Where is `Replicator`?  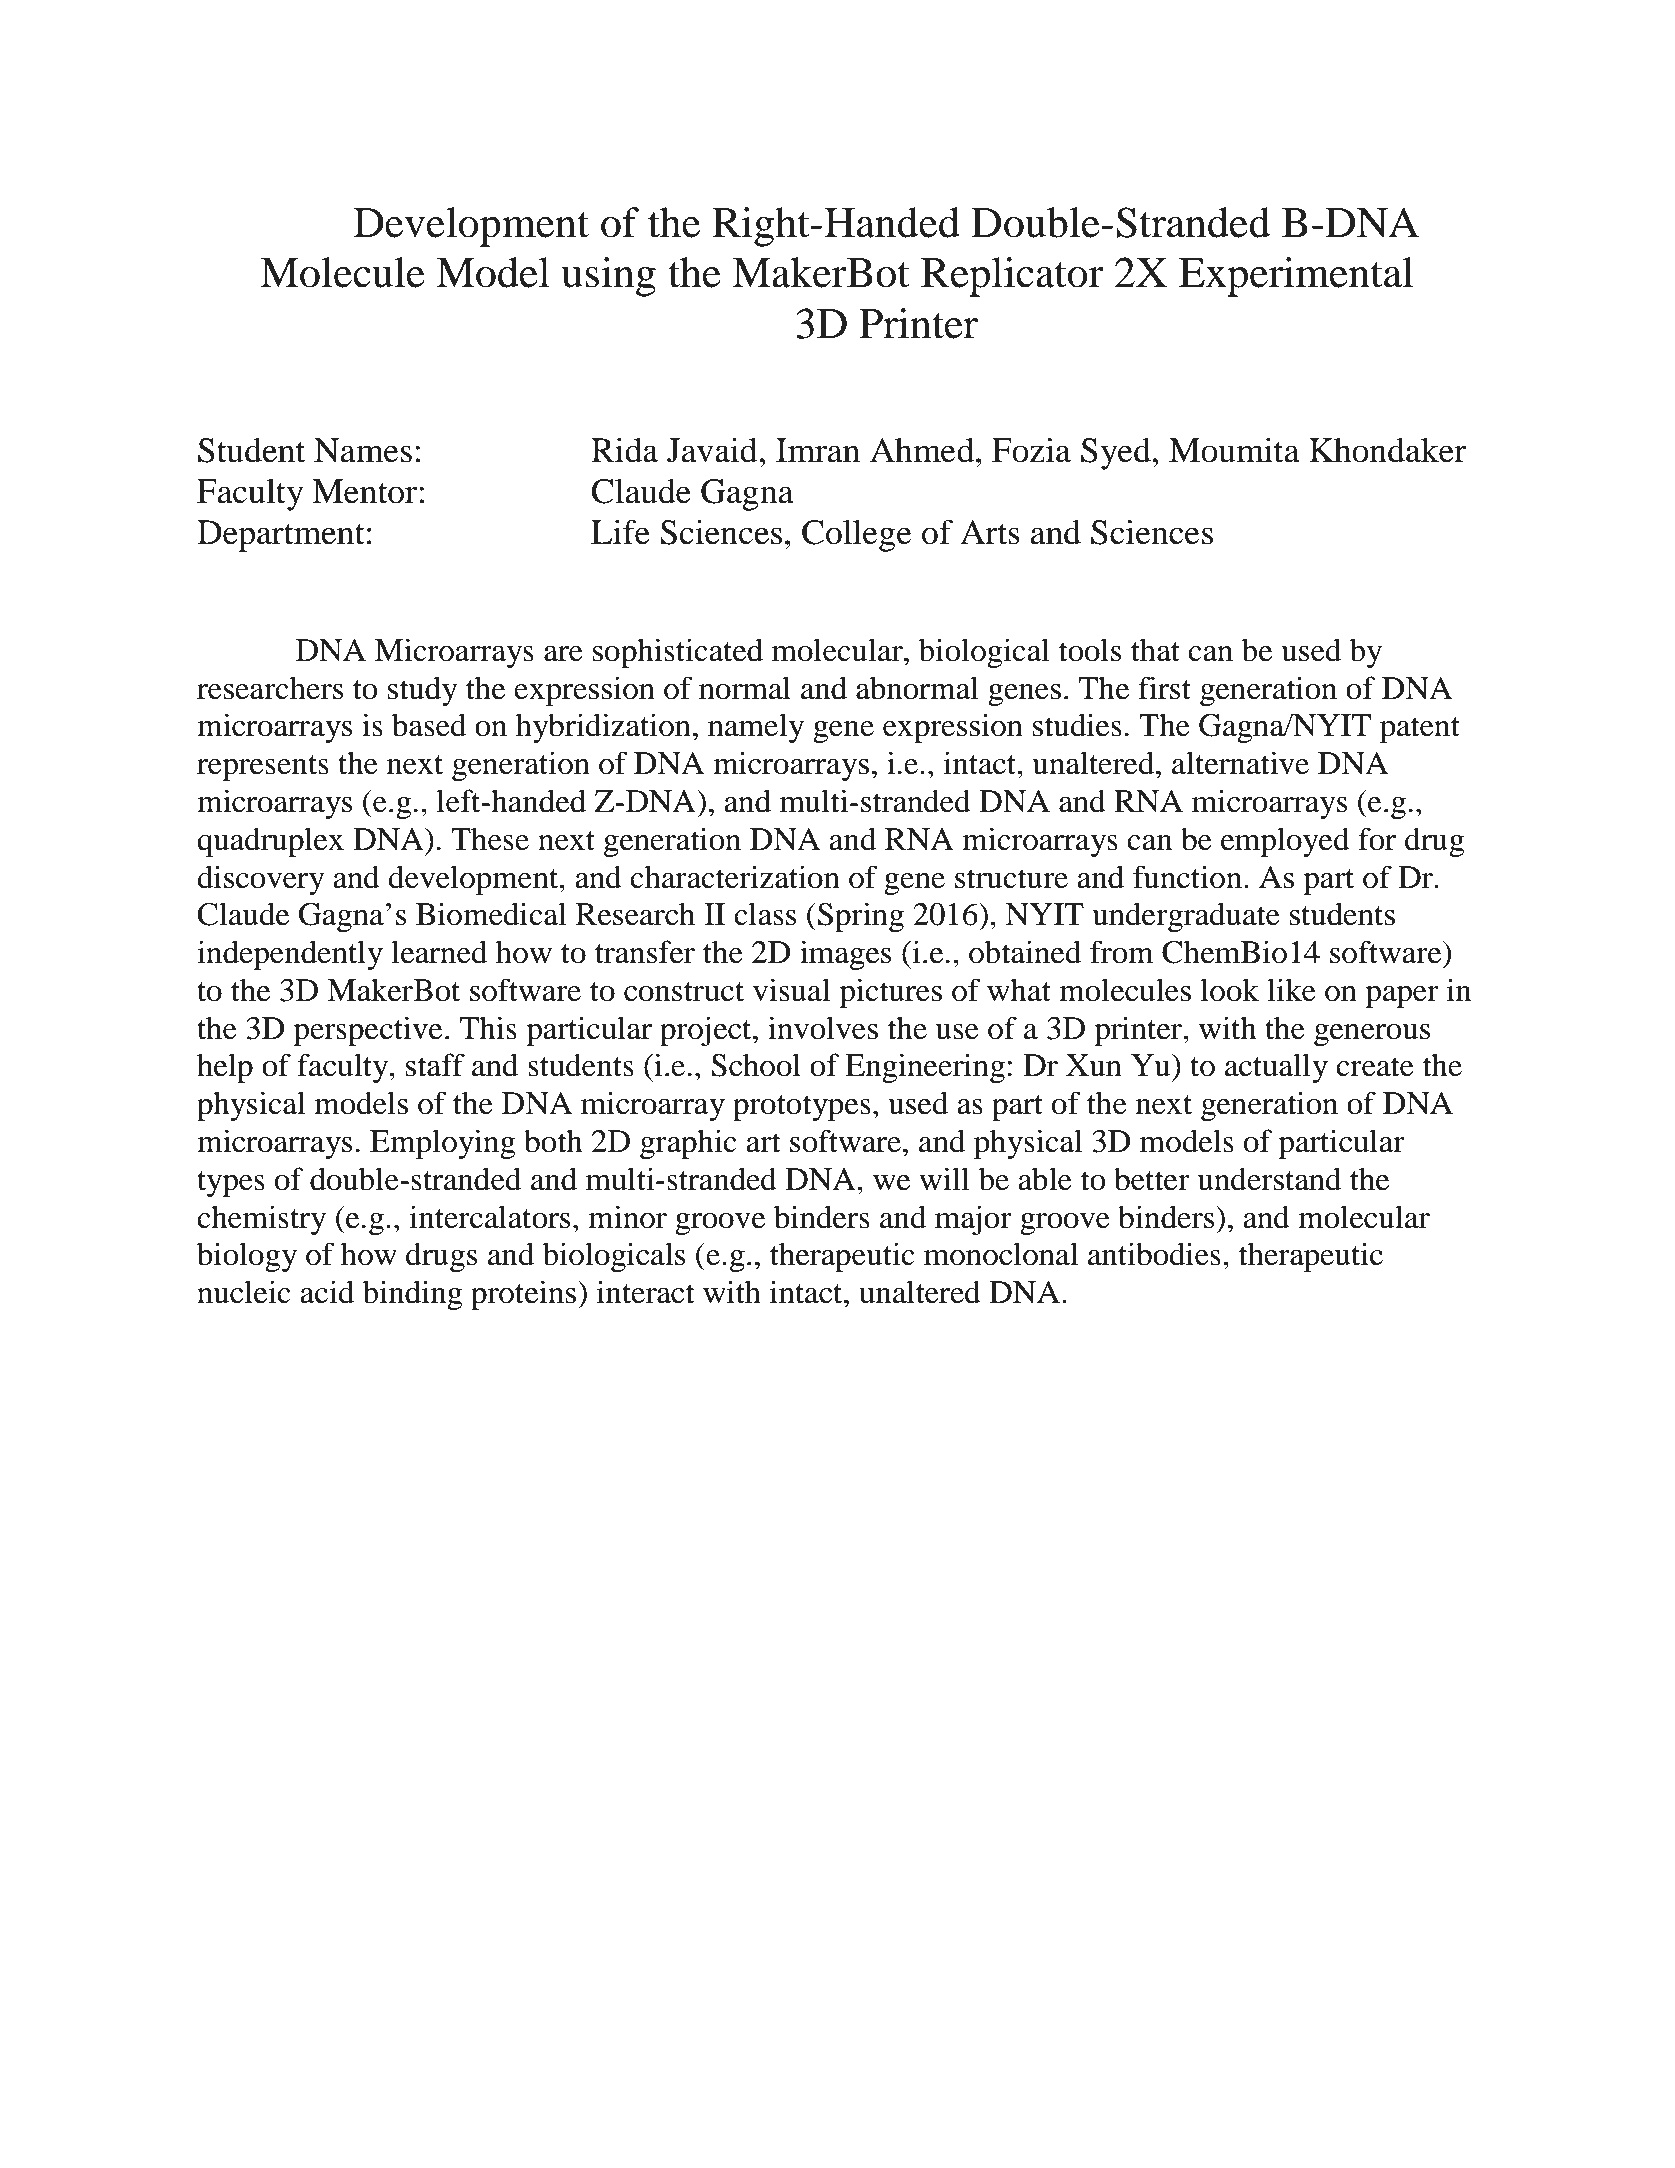
Replicator is located at coordinates (1012, 277).
